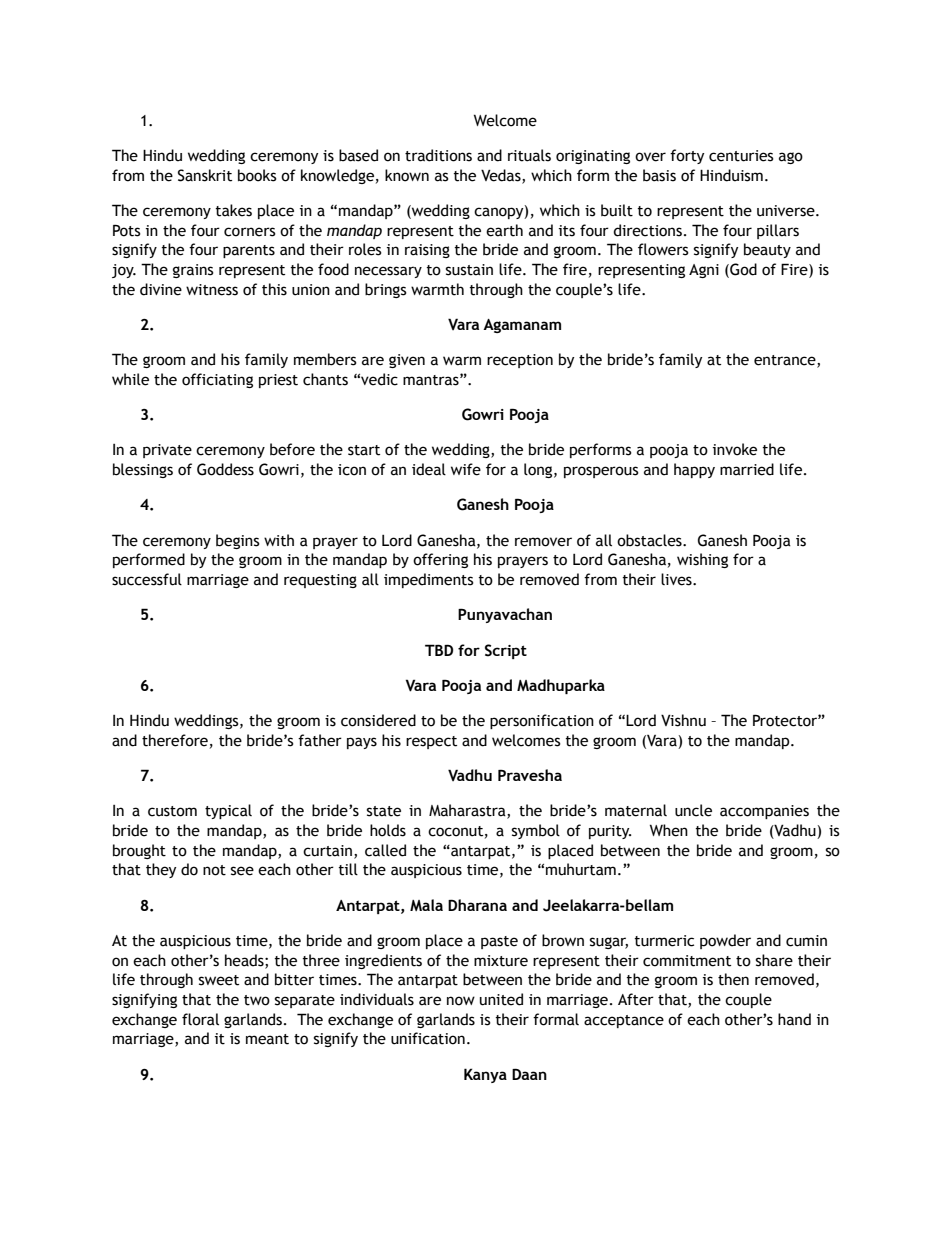  I want to click on Vishnu, so click(683, 720).
